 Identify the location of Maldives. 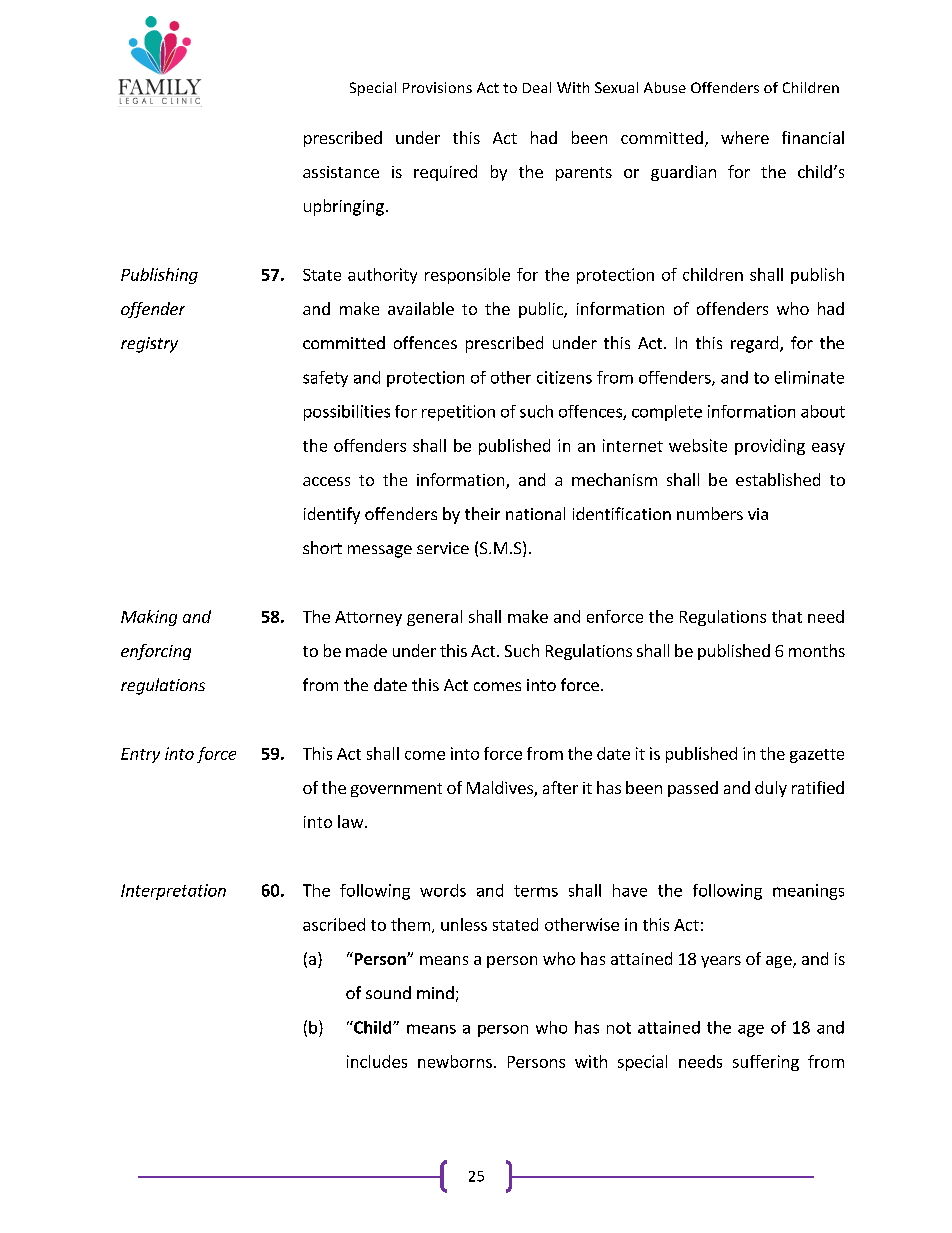
(501, 789).
